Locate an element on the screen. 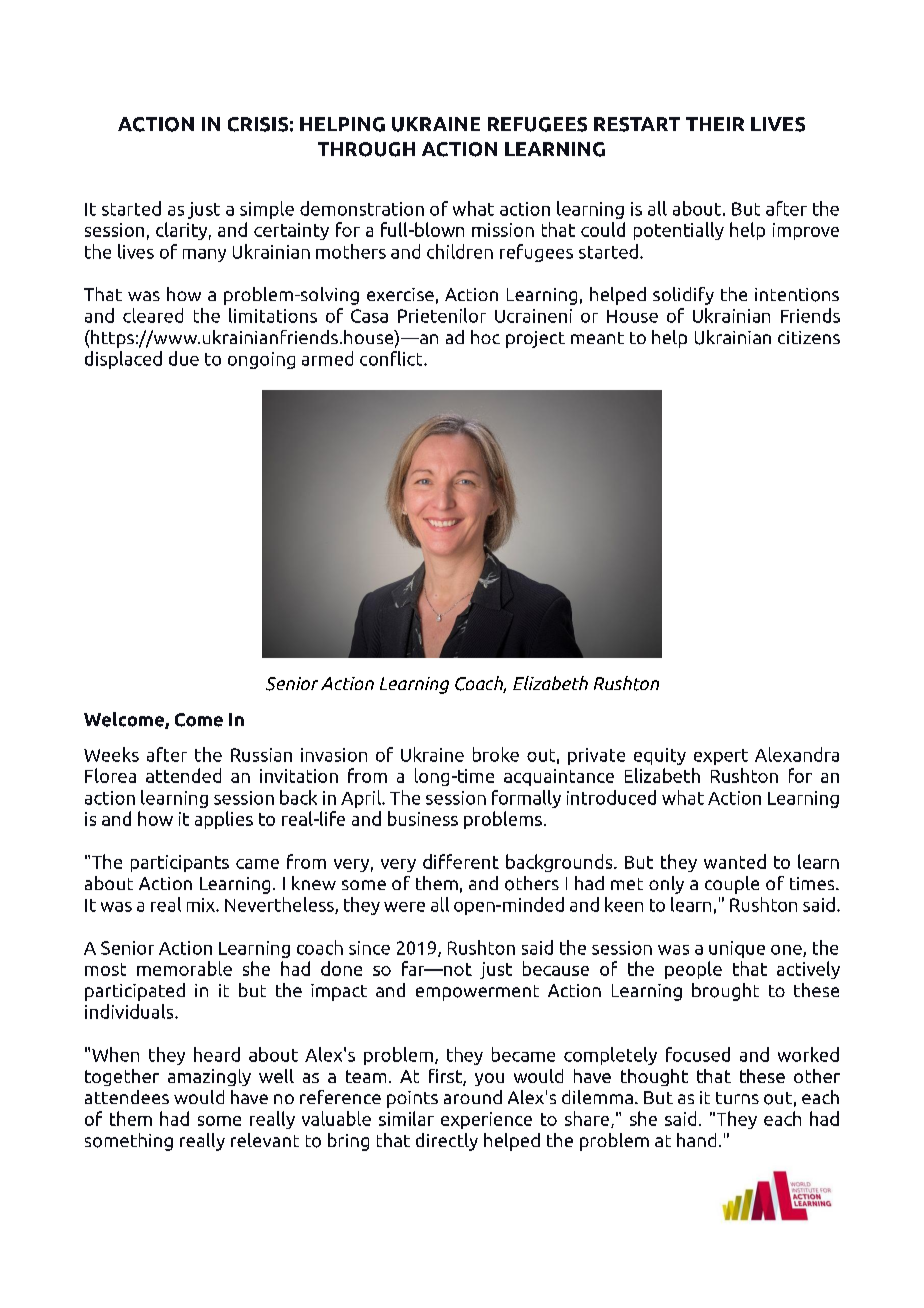 The width and height of the screenshot is (924, 1308). Russian is located at coordinates (261, 755).
